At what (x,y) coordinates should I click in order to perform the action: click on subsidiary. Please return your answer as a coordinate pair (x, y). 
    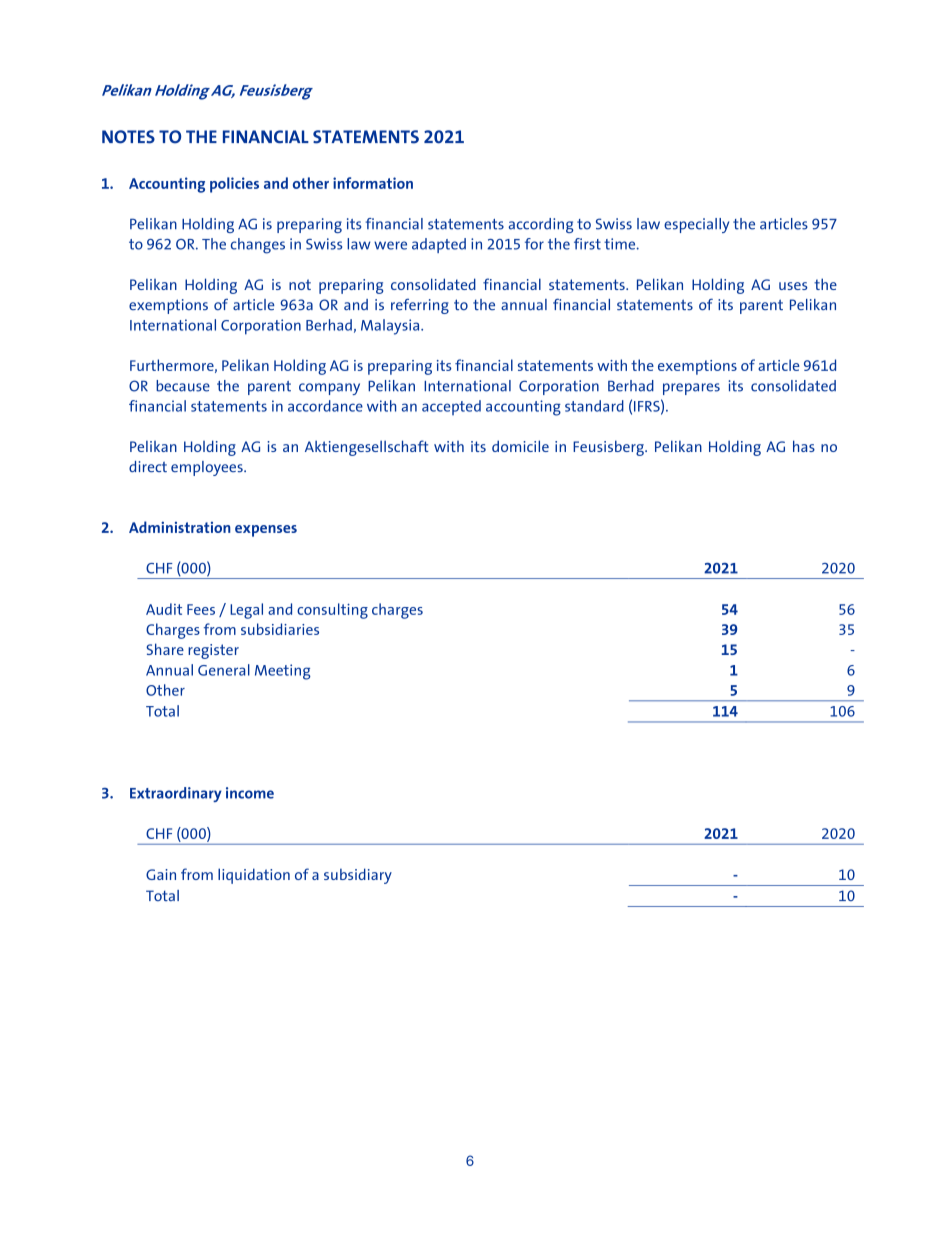
    Looking at the image, I should click on (358, 876).
